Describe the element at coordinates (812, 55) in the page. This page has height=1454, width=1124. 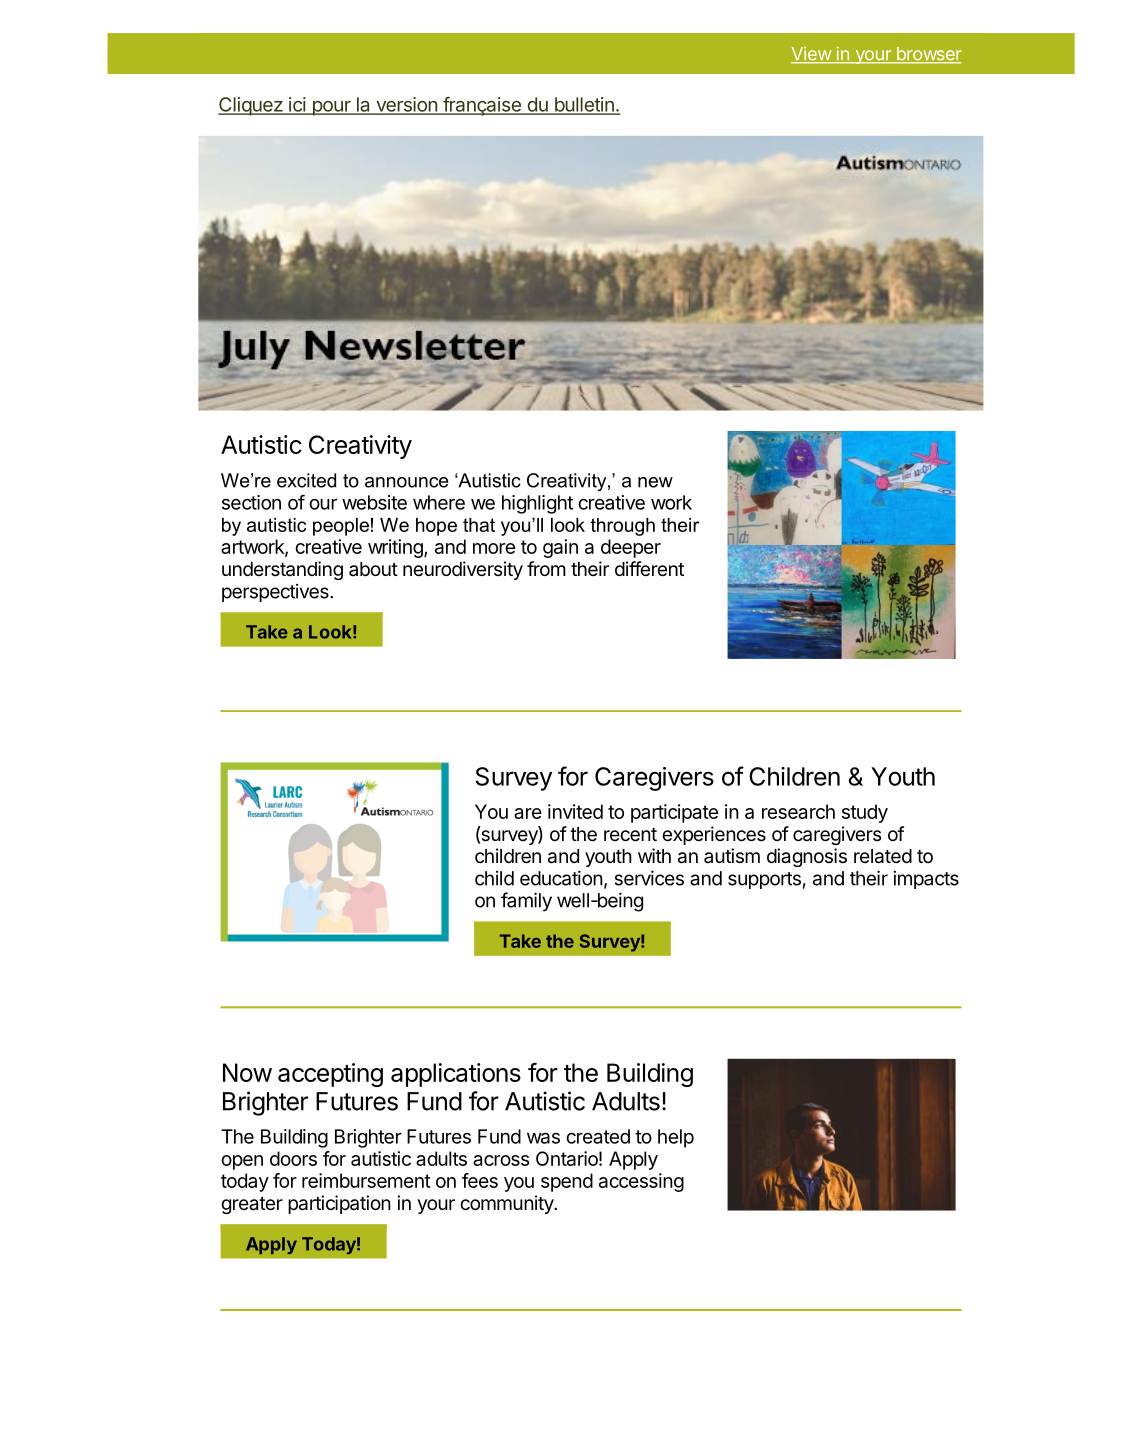
I see `View` at that location.
